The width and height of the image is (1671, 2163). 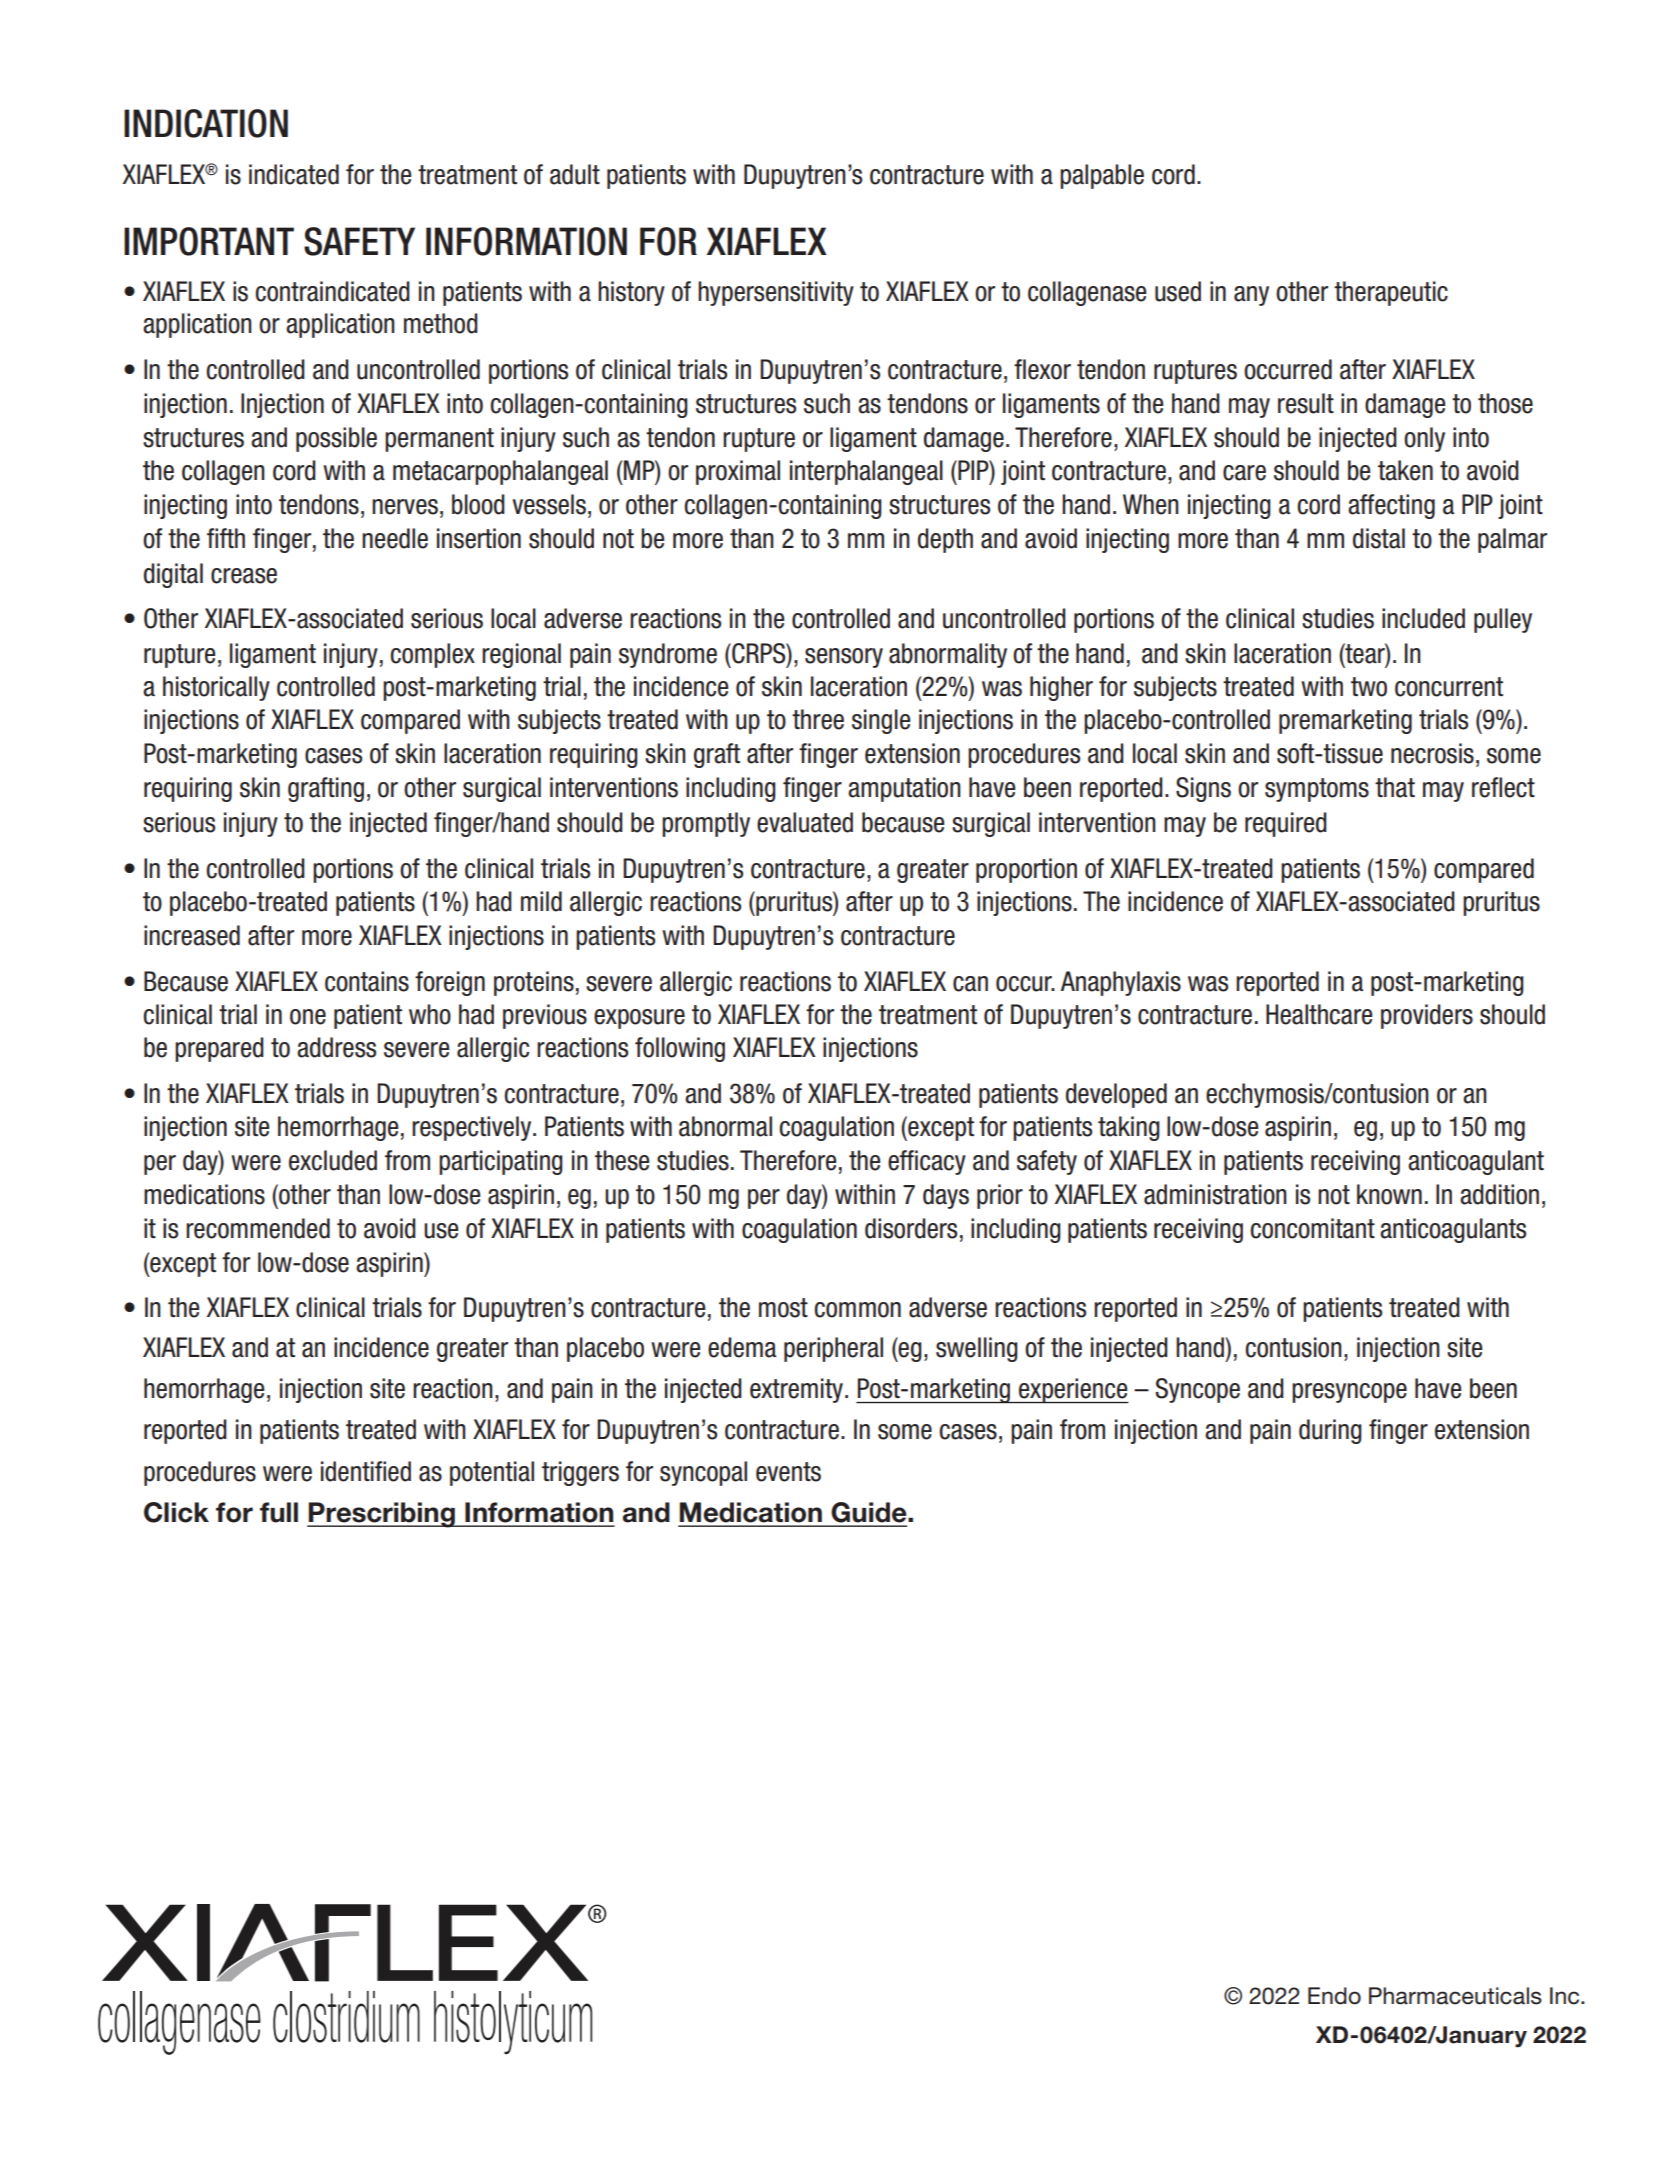 What do you see at coordinates (833, 1349) in the image?
I see `peripheral` at bounding box center [833, 1349].
